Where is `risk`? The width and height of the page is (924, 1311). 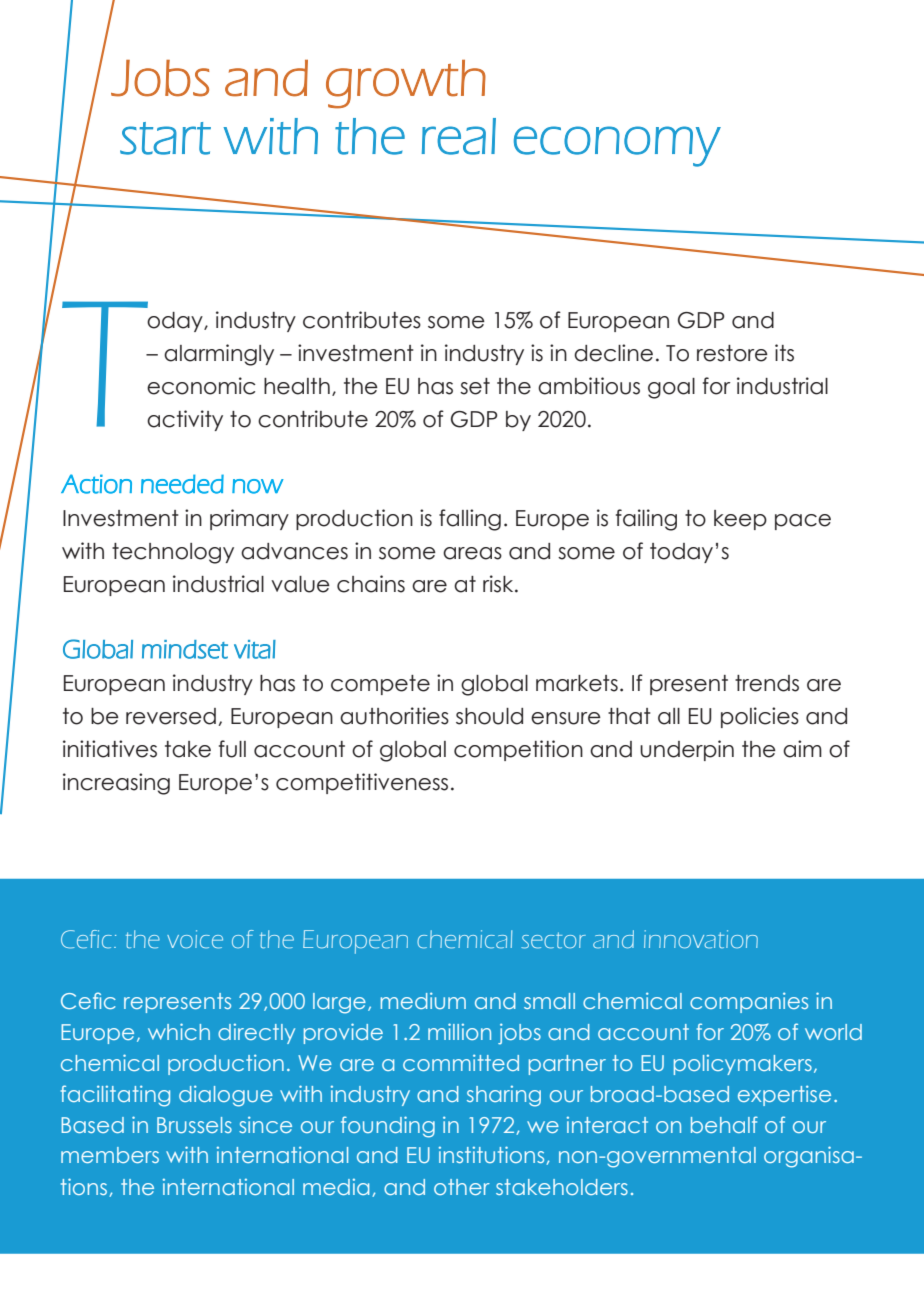 risk is located at coordinates (499, 584).
